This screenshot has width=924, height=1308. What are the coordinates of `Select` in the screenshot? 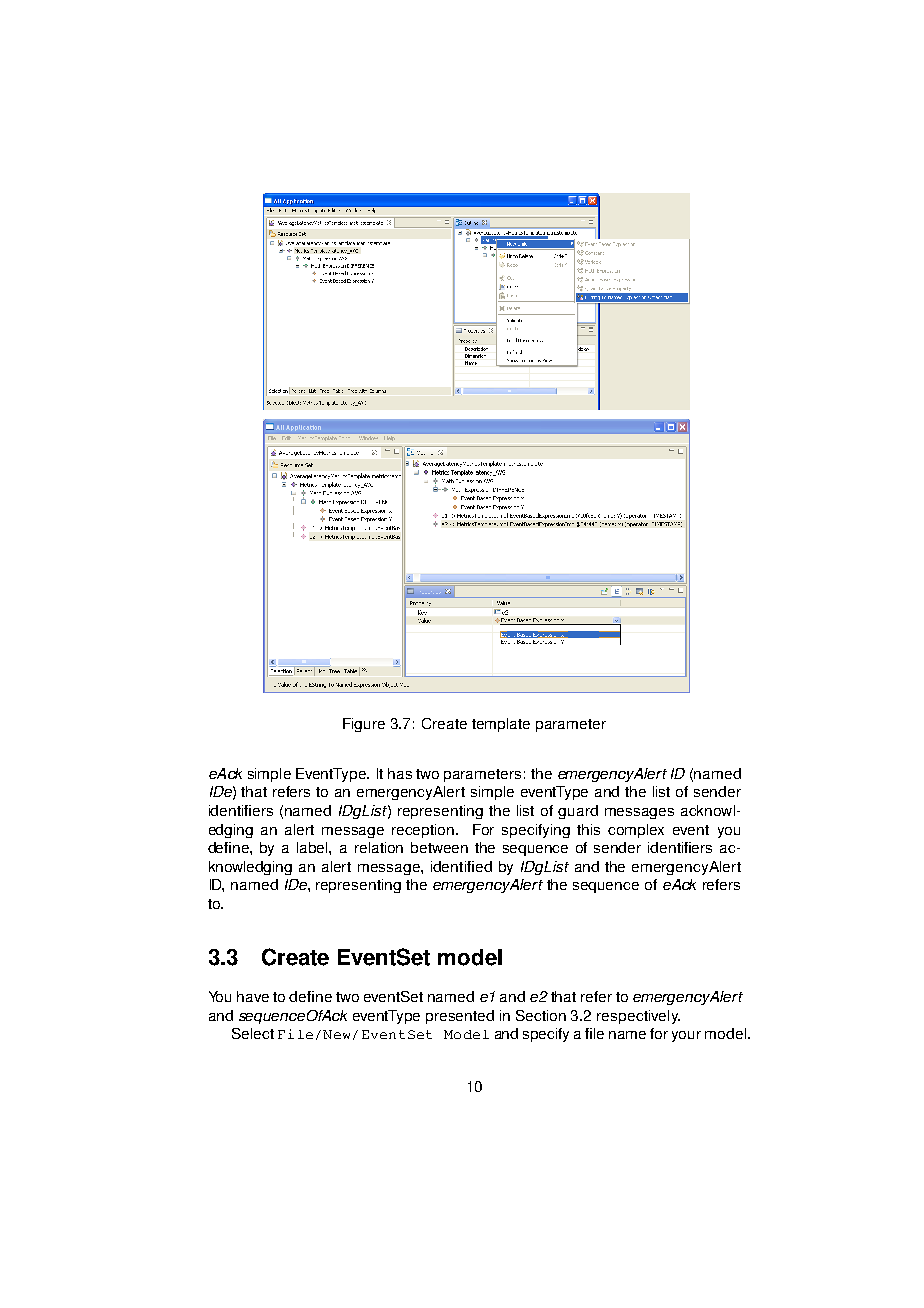 It's located at (253, 1033).
